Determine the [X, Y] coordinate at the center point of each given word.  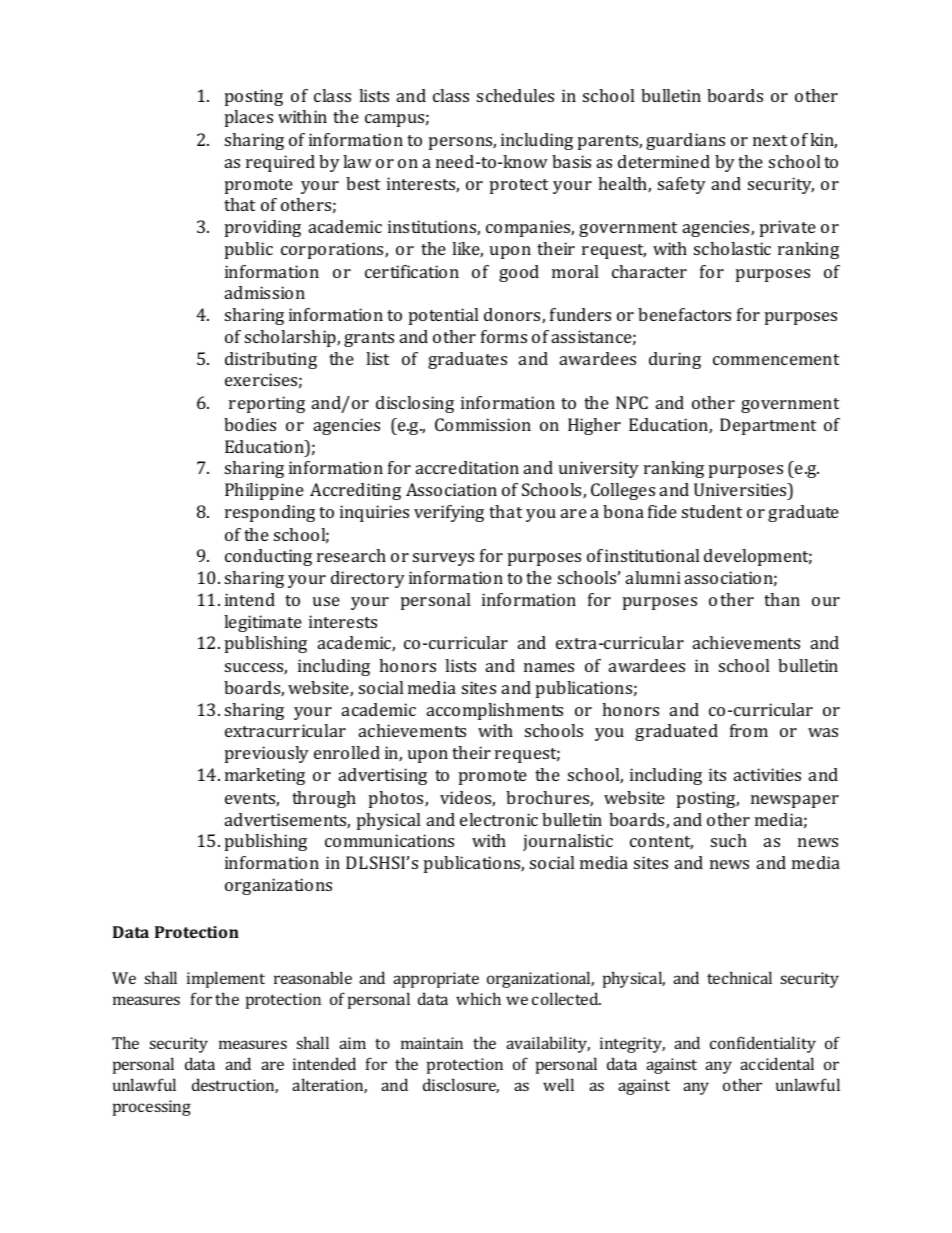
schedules [515, 95]
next [770, 140]
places [249, 118]
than [782, 599]
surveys [443, 559]
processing [152, 1108]
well [558, 1084]
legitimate [263, 623]
